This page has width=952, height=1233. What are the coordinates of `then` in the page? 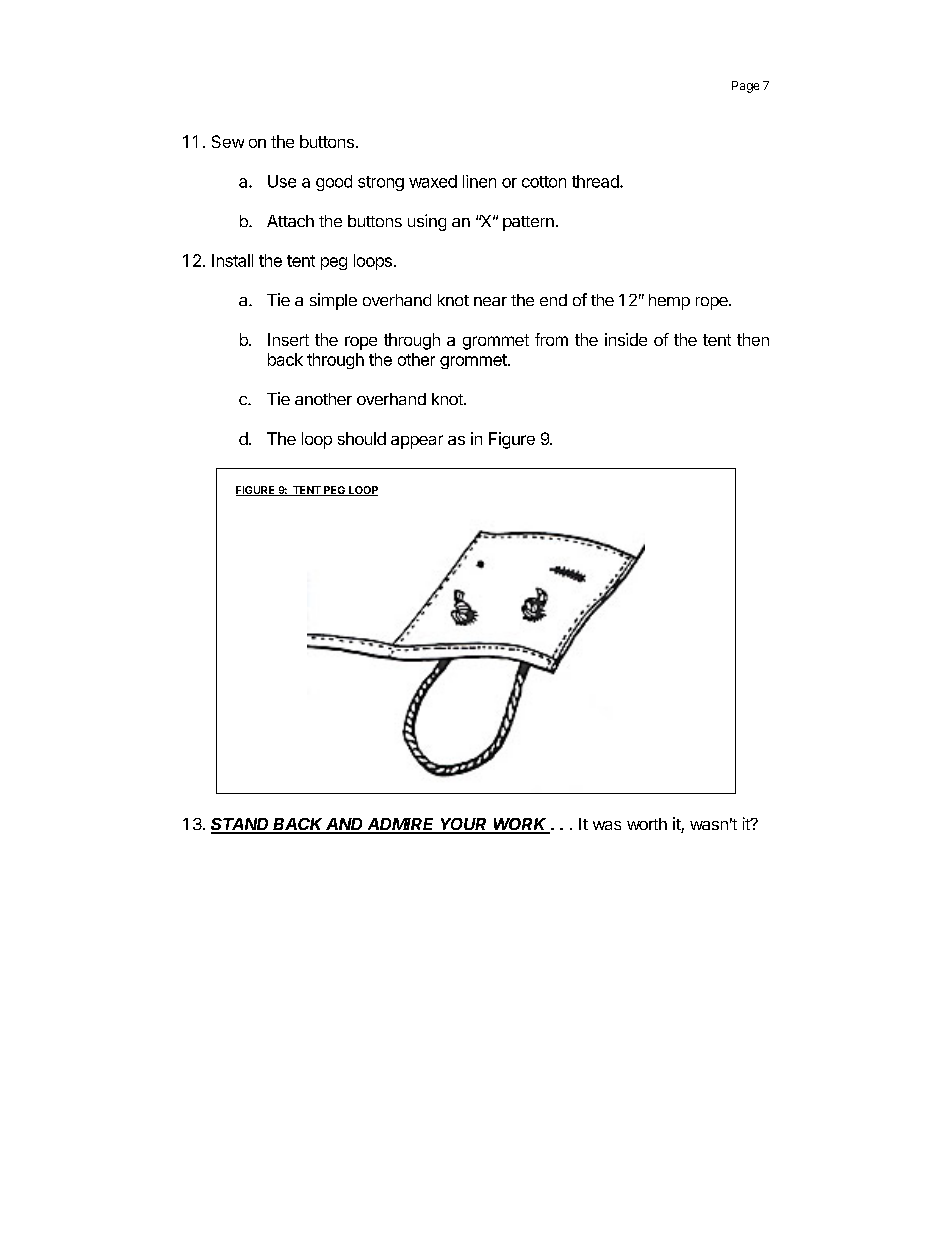 It's located at (753, 339).
